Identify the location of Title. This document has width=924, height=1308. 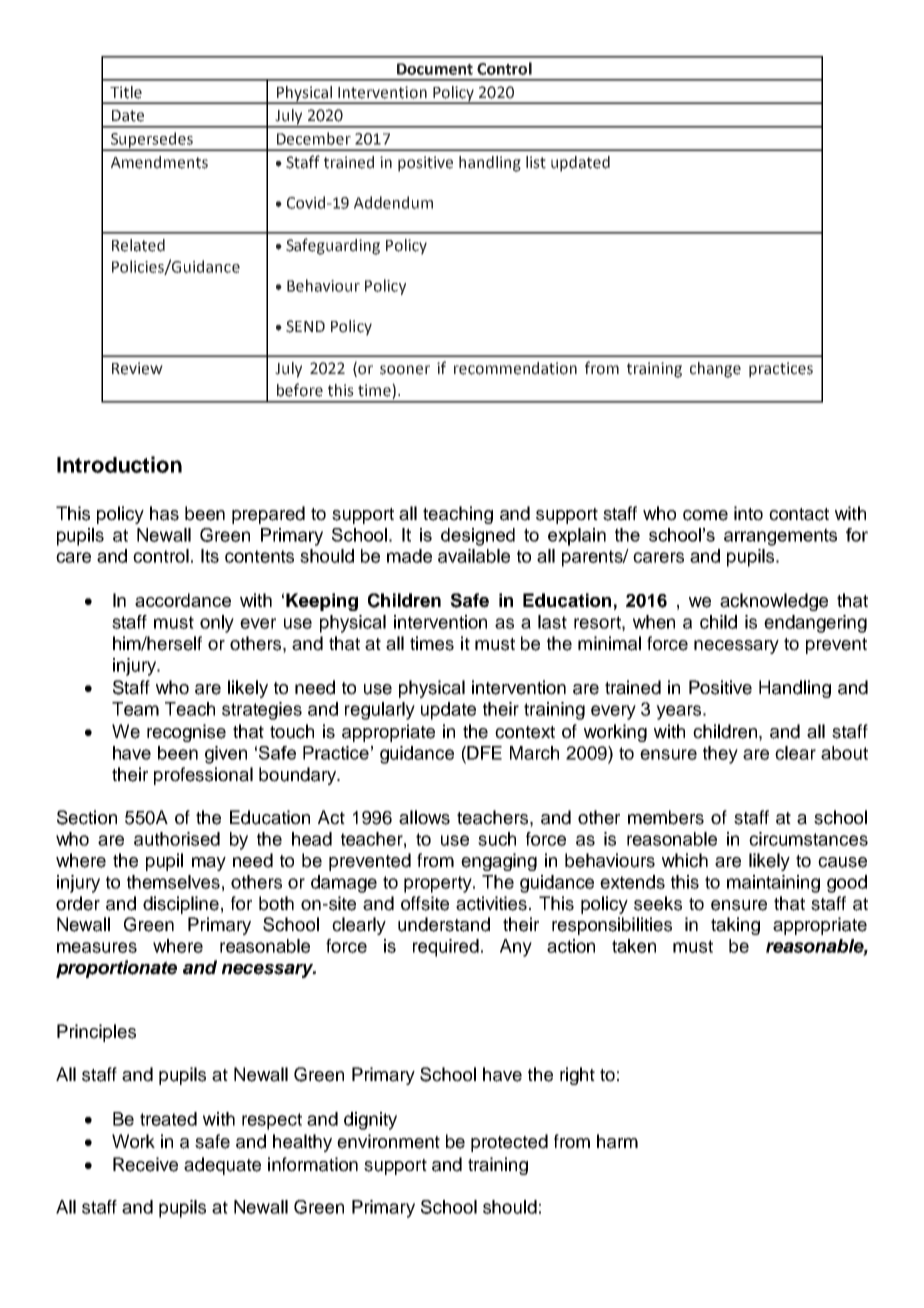
(126, 92).
